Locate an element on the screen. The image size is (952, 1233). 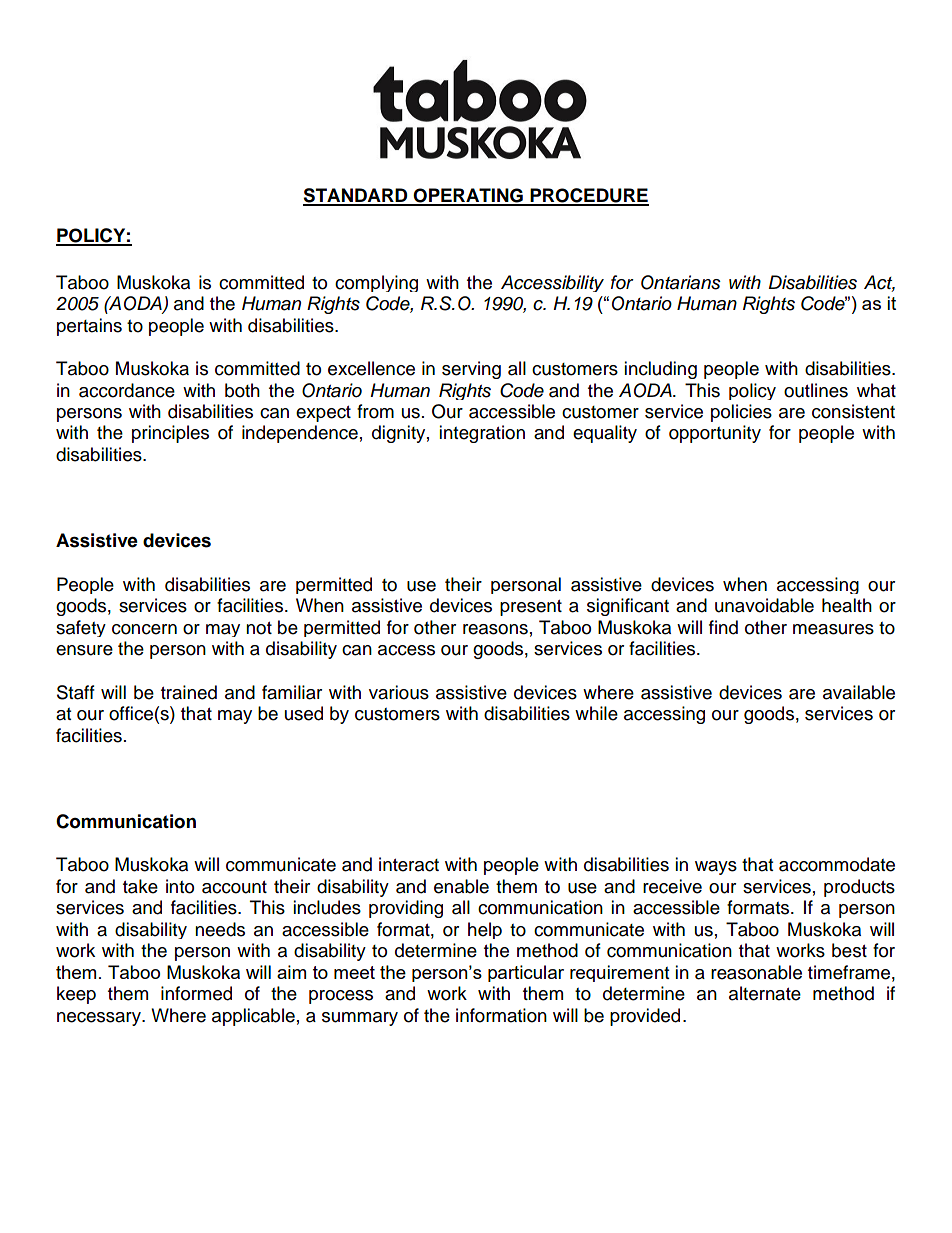
reasons is located at coordinates (495, 629).
